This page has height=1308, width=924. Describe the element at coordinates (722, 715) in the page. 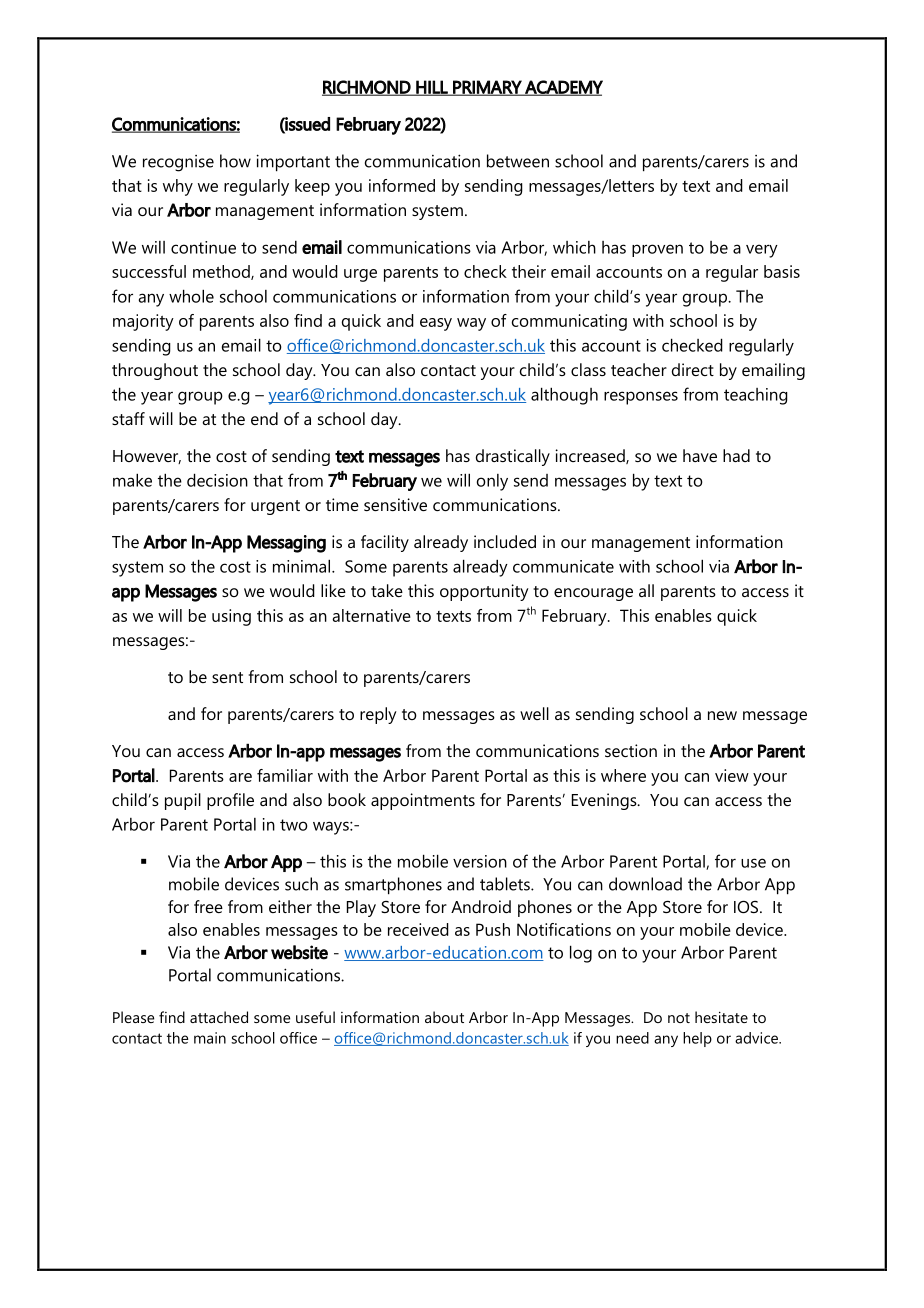

I see `new` at that location.
